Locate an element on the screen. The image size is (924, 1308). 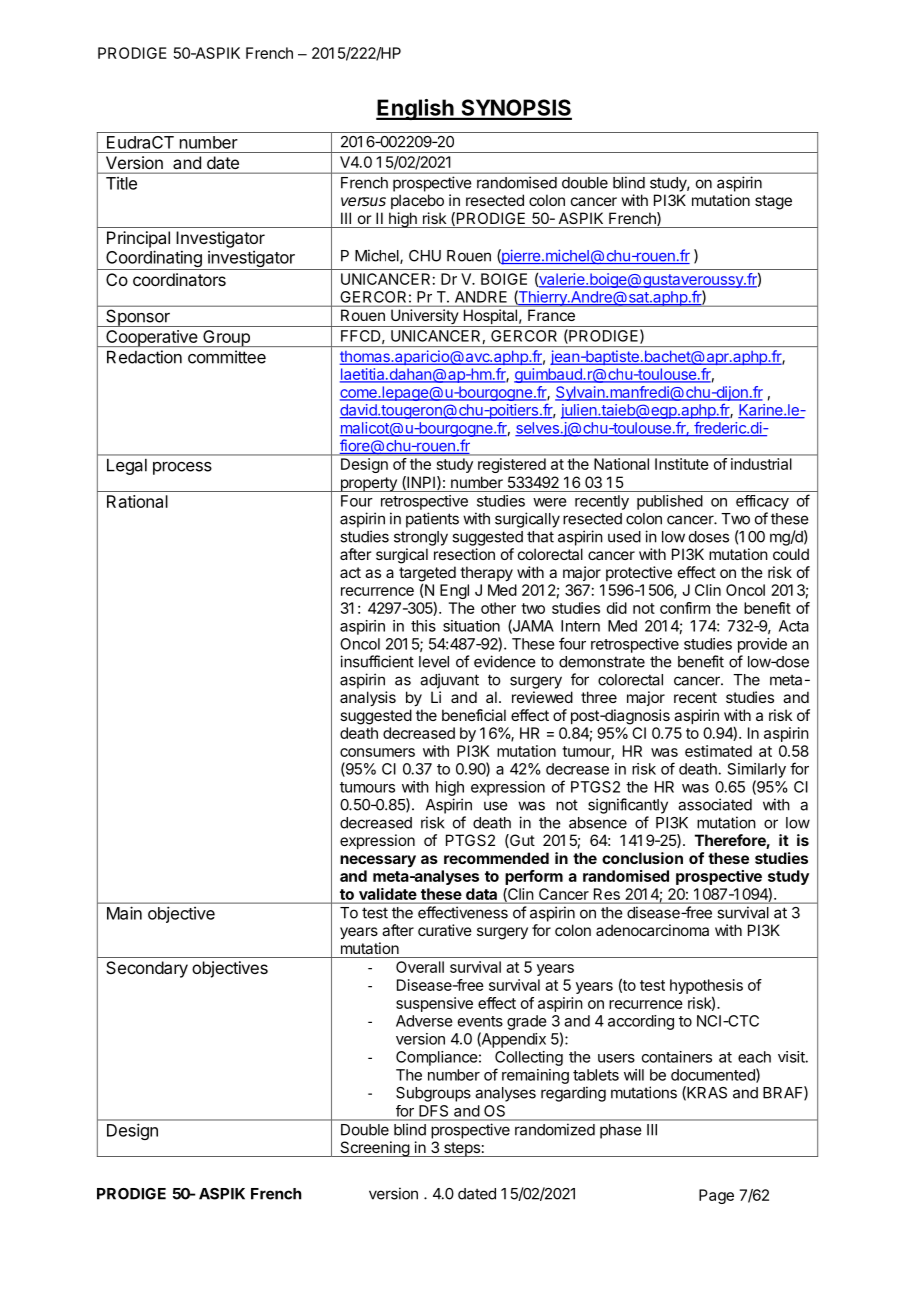
associated is located at coordinates (715, 804).
